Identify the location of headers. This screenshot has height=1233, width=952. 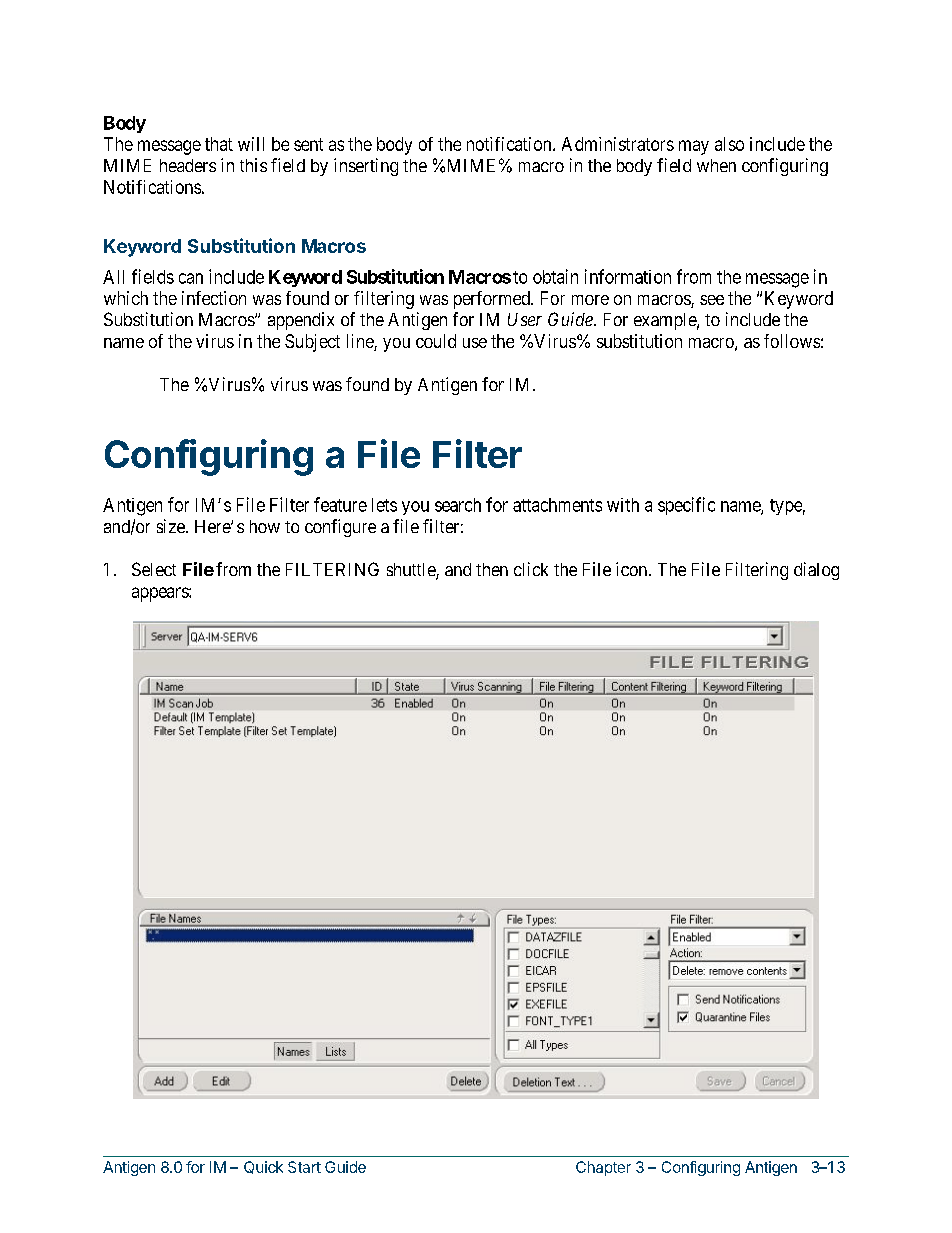
(188, 165).
